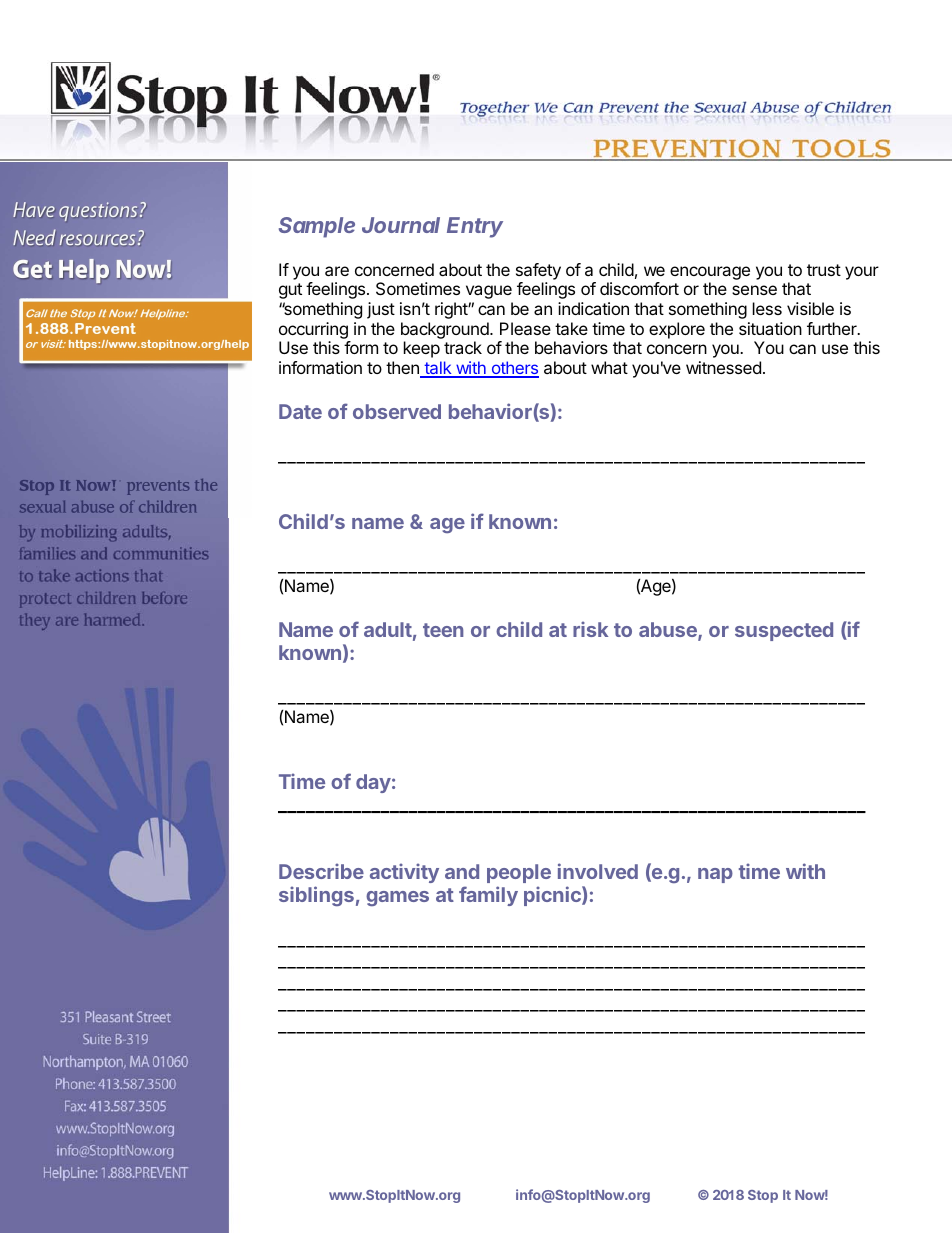 This screenshot has width=952, height=1233. What do you see at coordinates (337, 271) in the screenshot?
I see `are` at bounding box center [337, 271].
